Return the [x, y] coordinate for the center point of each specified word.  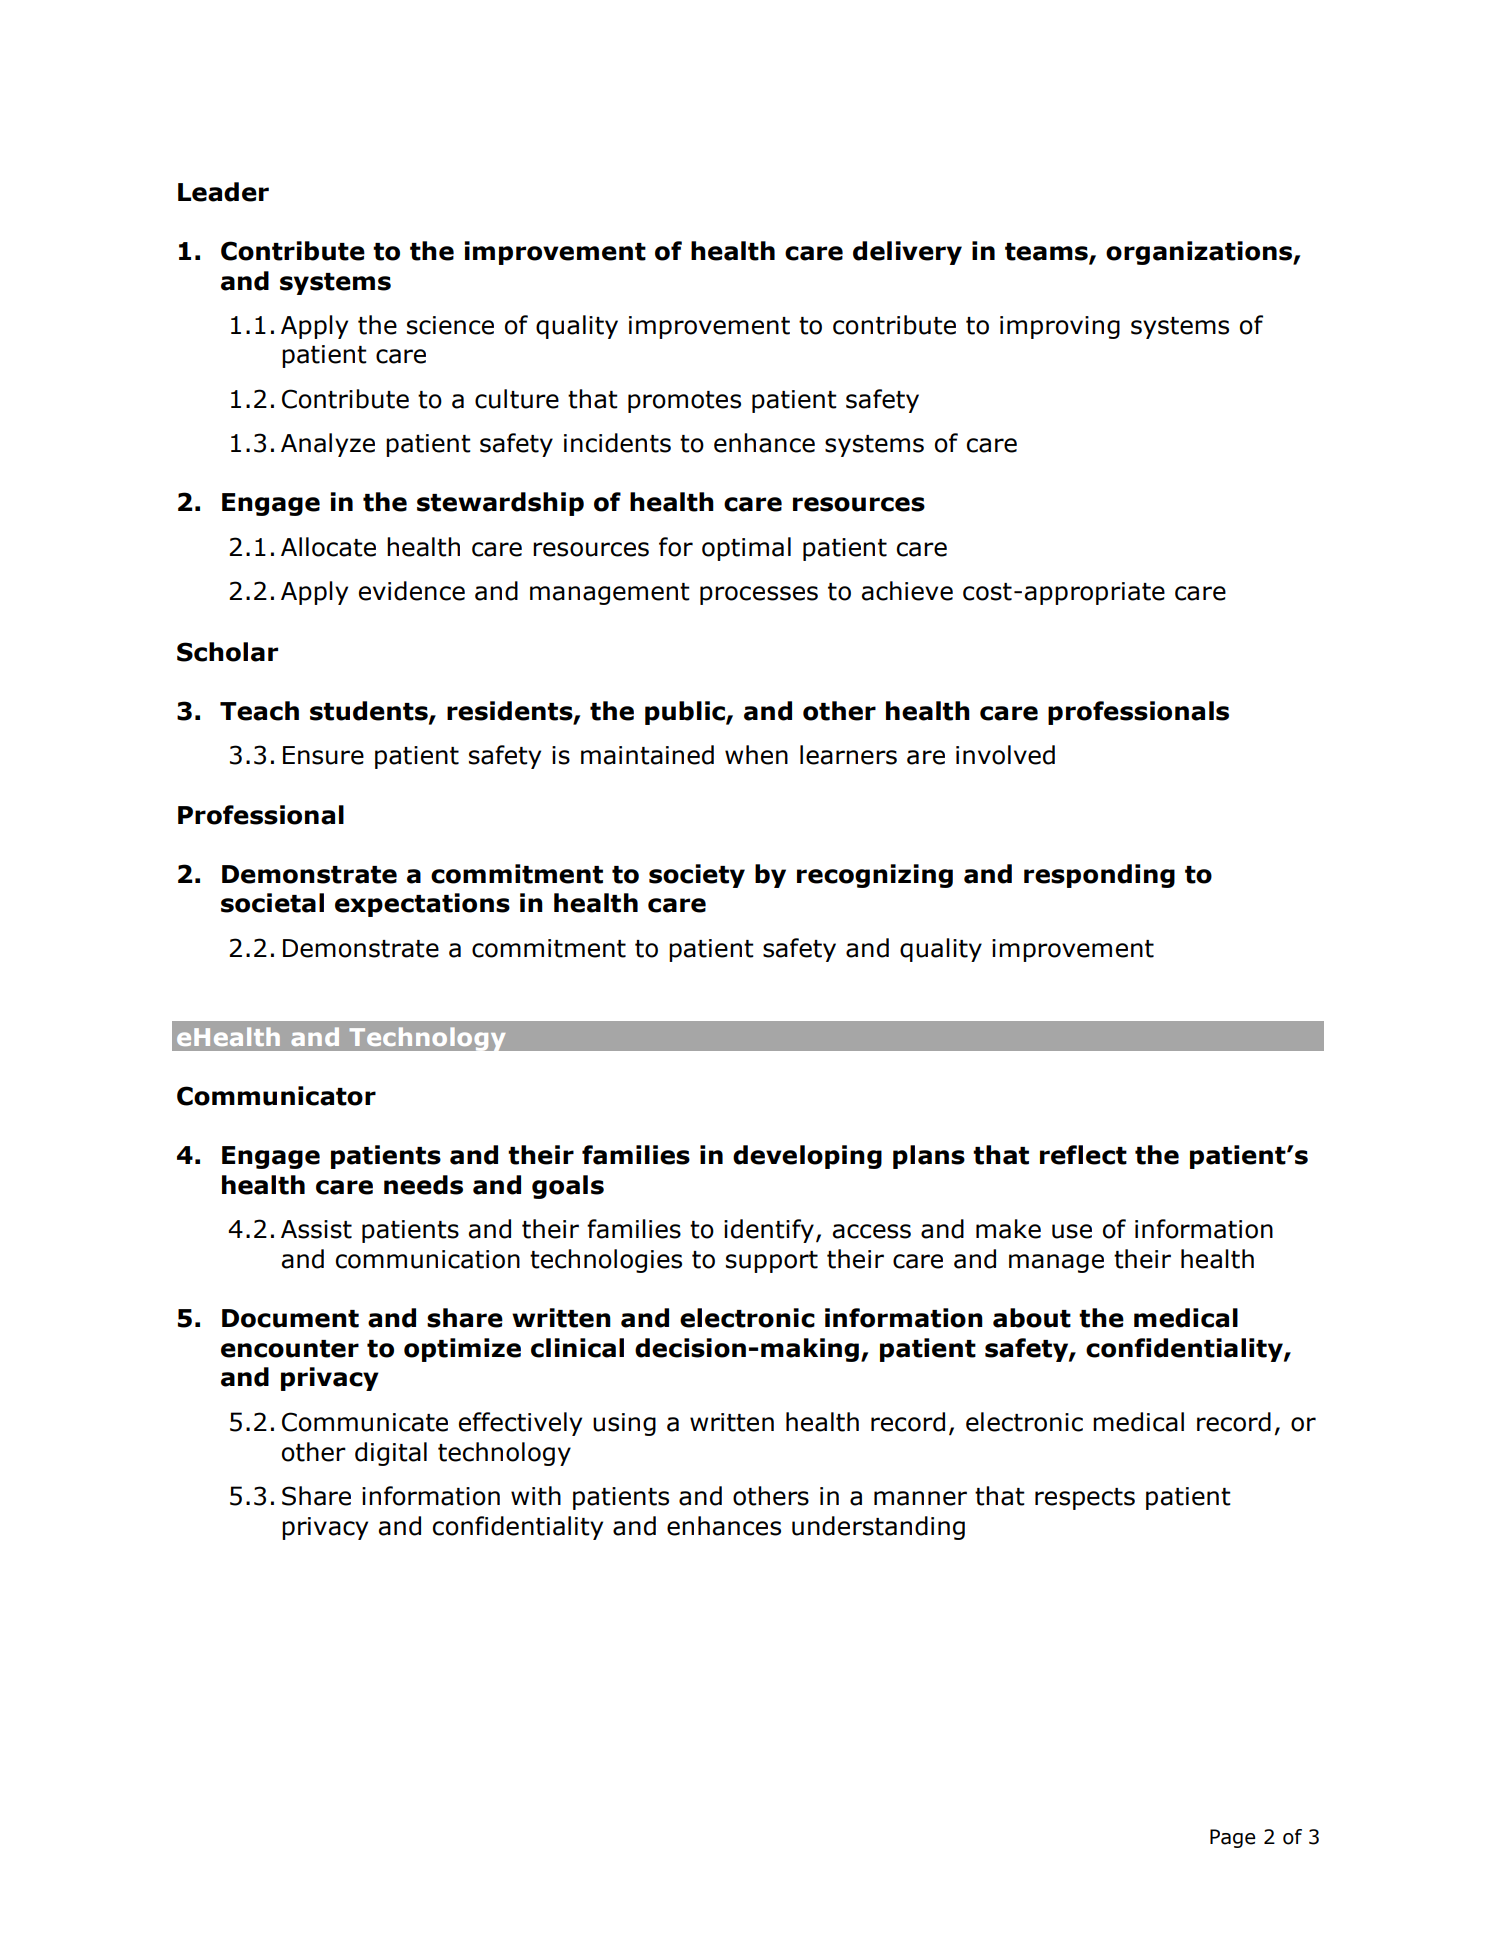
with [536, 1496]
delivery [907, 253]
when [756, 755]
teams [1047, 252]
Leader [223, 192]
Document [290, 1318]
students [370, 711]
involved [1005, 755]
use [1072, 1231]
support [772, 1262]
